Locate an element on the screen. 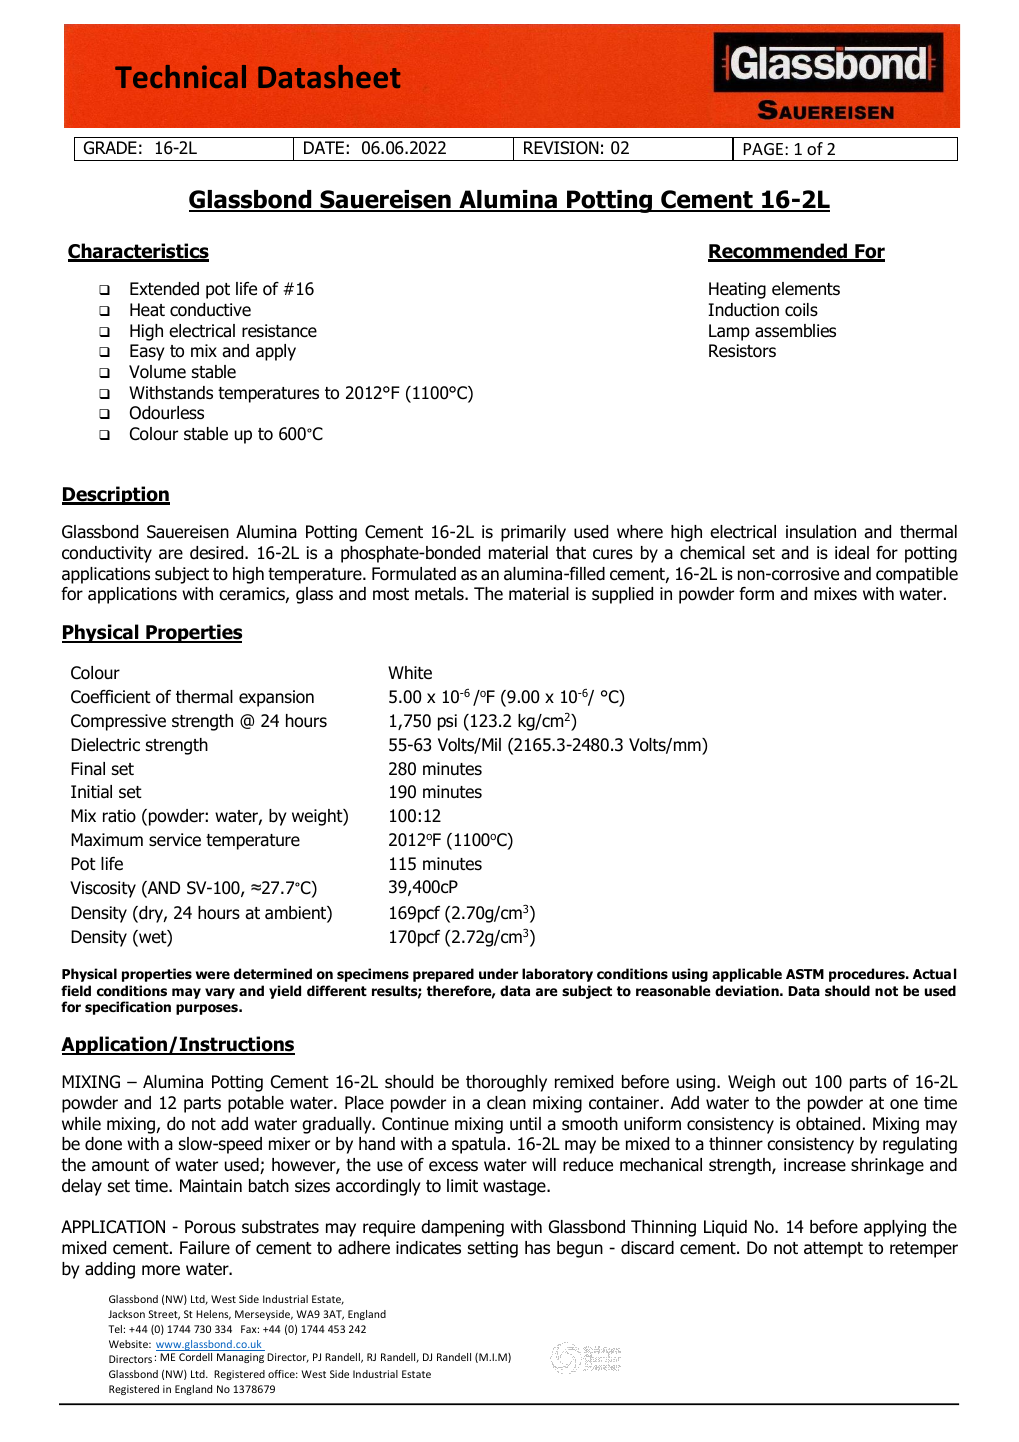 The image size is (1019, 1442). setting is located at coordinates (493, 1249).
